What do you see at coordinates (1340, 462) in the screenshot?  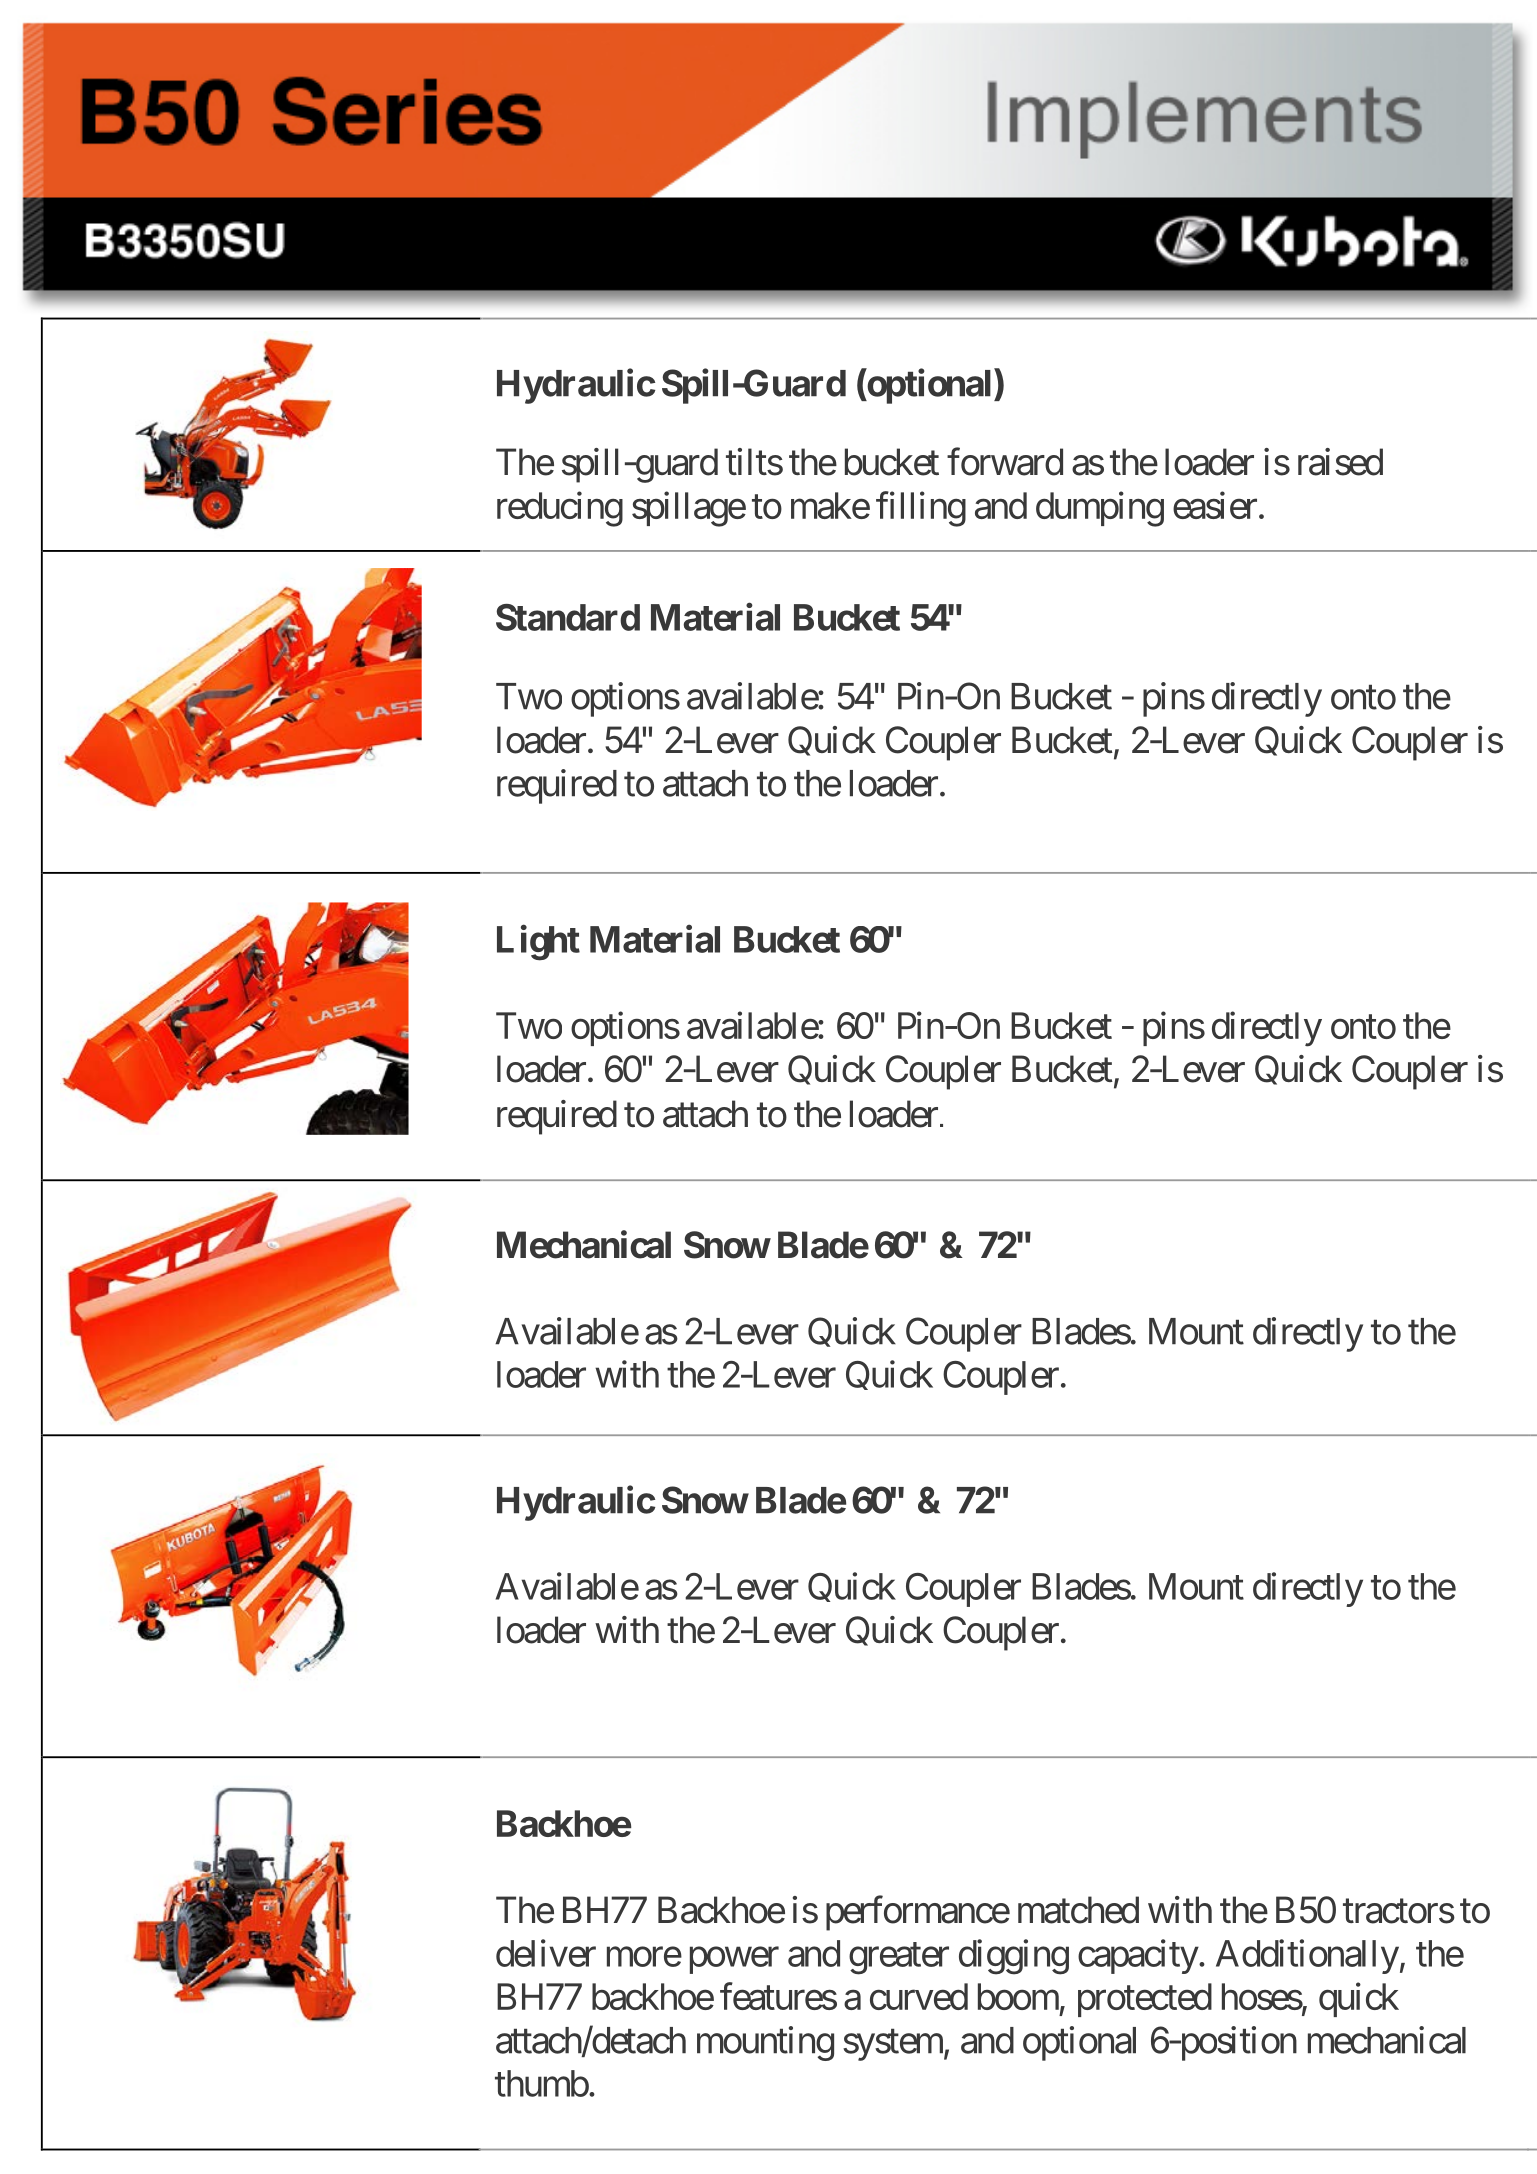 I see `raised` at bounding box center [1340, 462].
